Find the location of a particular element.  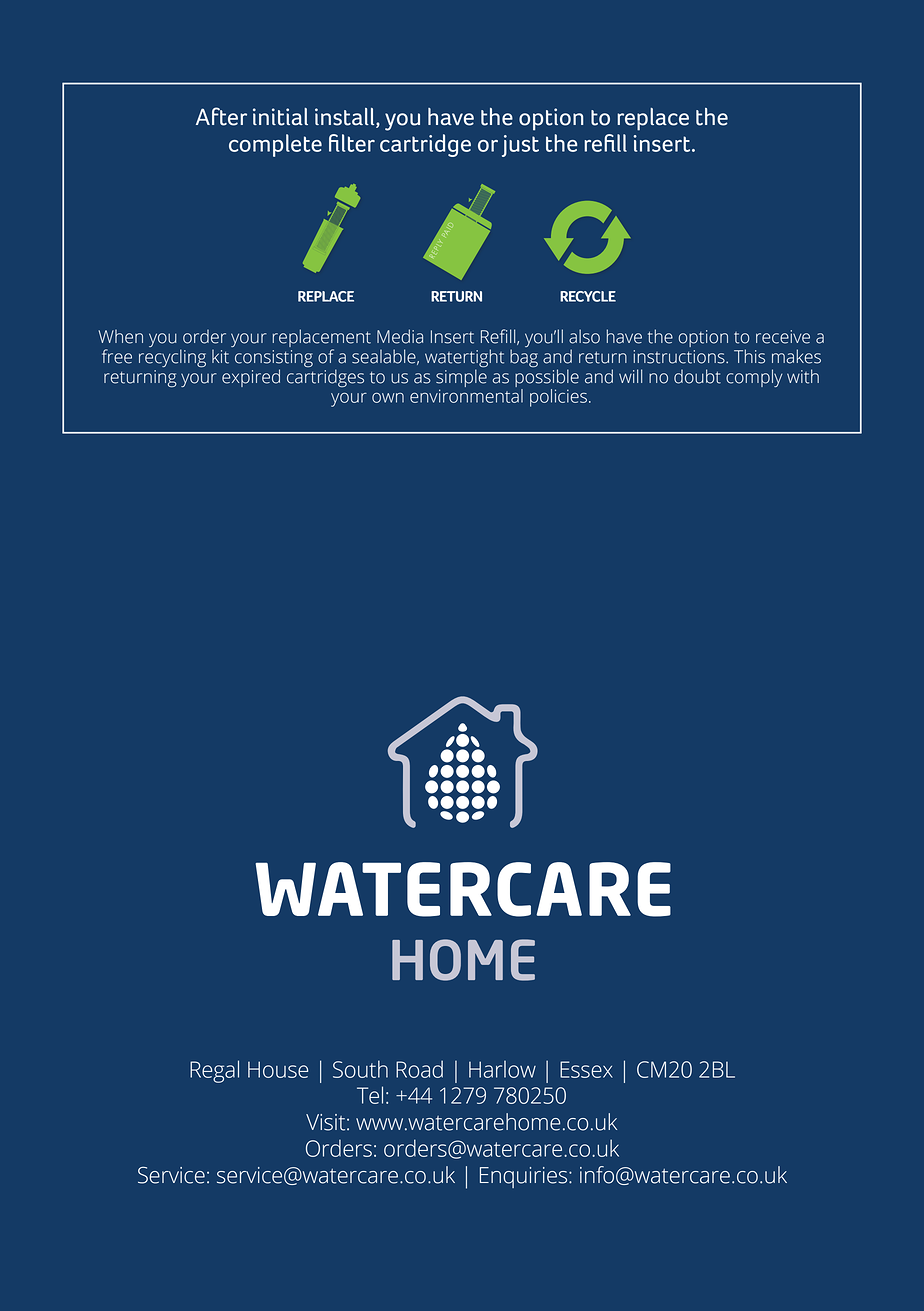

environmental is located at coordinates (466, 396).
